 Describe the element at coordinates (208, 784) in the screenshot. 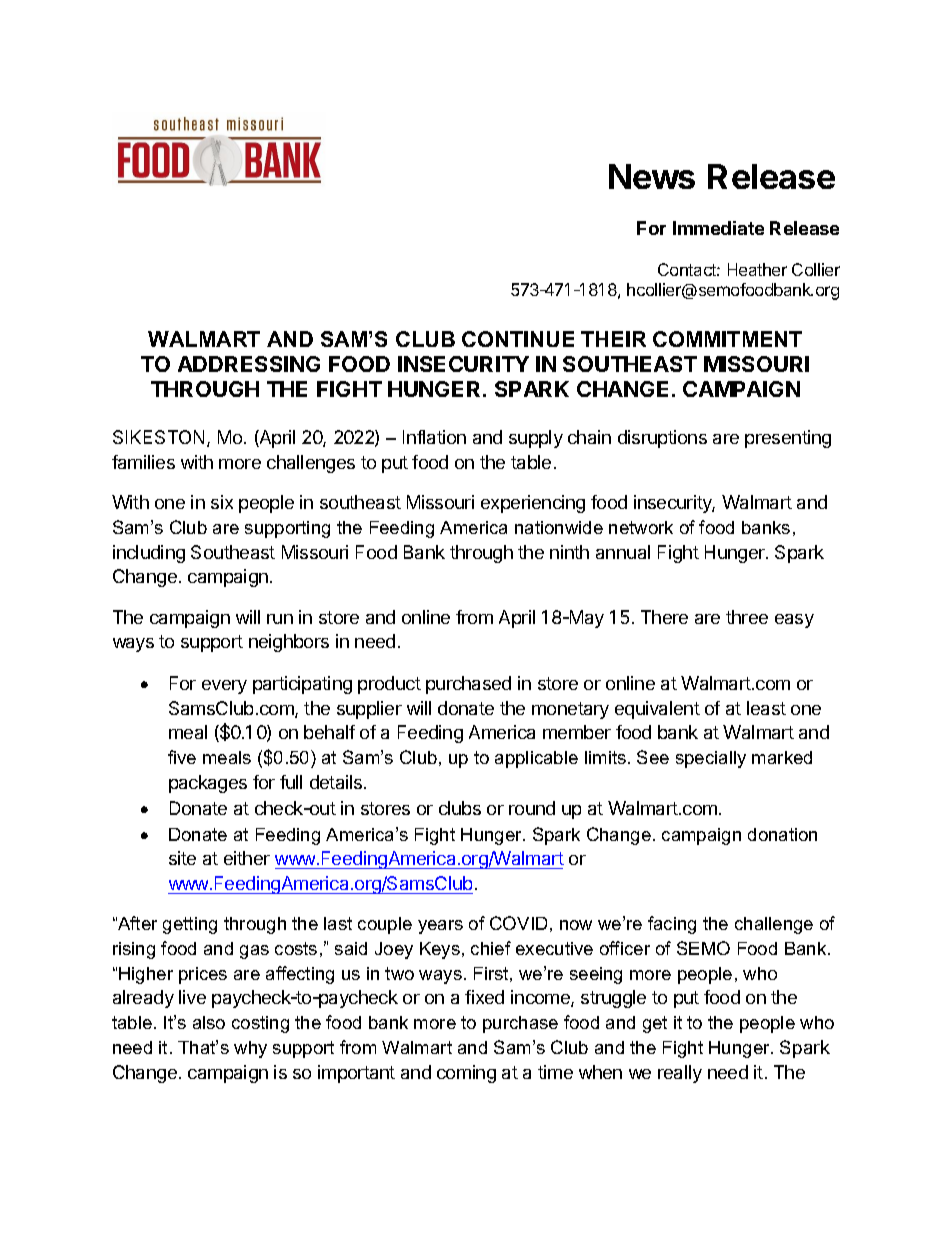

I see `packages` at that location.
